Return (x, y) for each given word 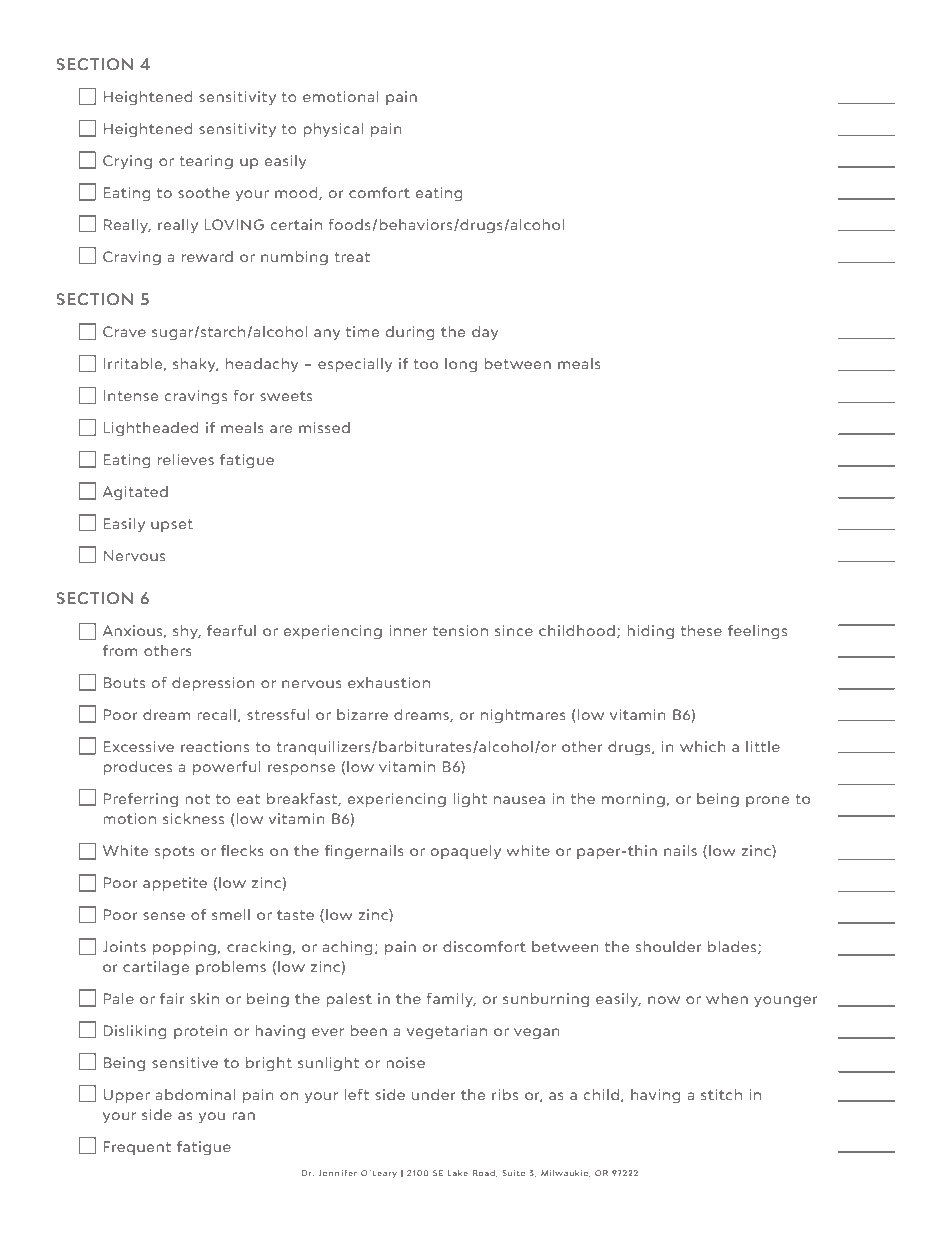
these (701, 630)
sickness (193, 818)
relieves (186, 459)
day (485, 333)
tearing (206, 162)
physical (333, 130)
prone (767, 801)
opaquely (466, 852)
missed (324, 427)
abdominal (195, 1094)
